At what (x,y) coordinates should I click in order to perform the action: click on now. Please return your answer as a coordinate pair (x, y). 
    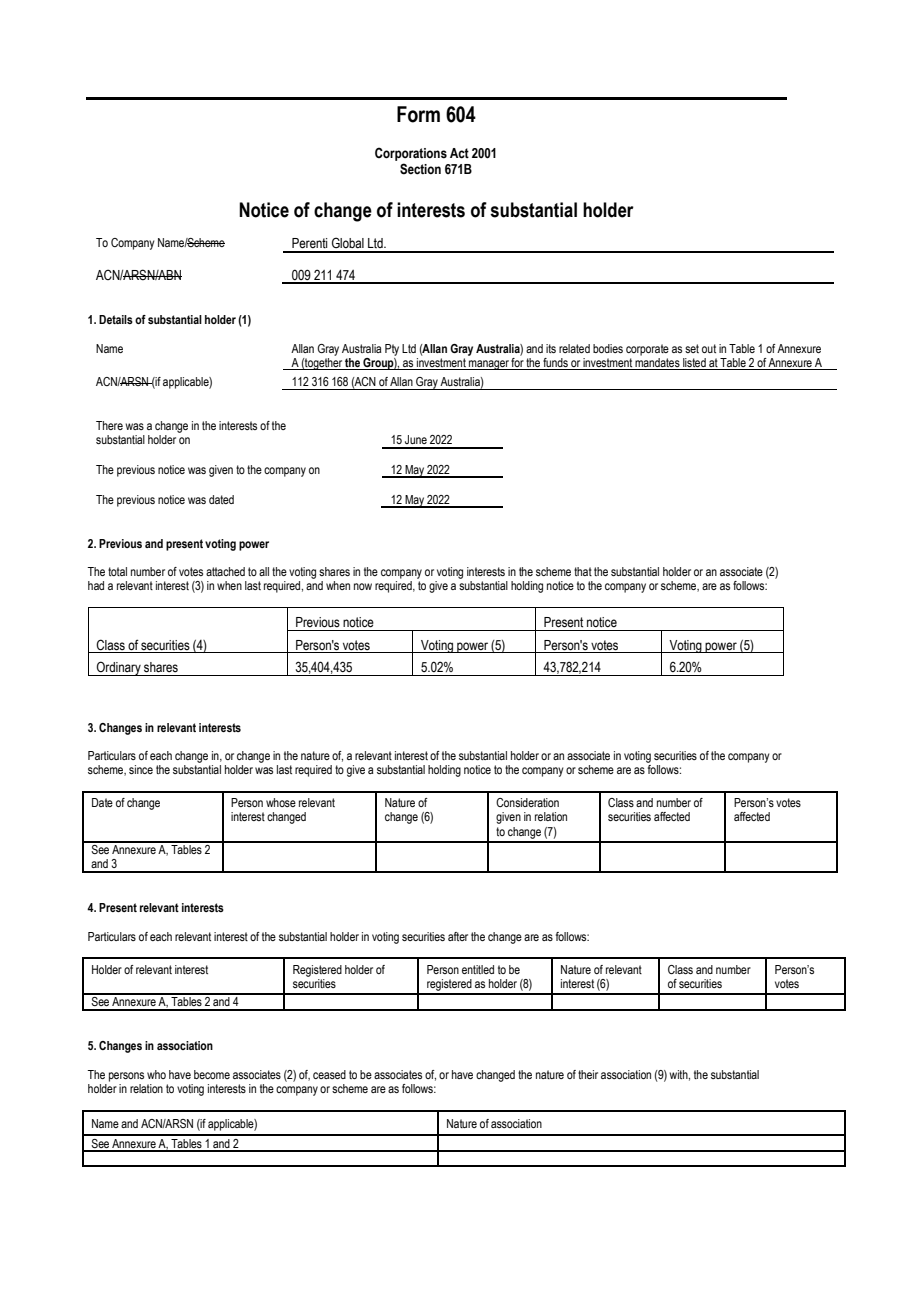
    Looking at the image, I should click on (363, 586).
